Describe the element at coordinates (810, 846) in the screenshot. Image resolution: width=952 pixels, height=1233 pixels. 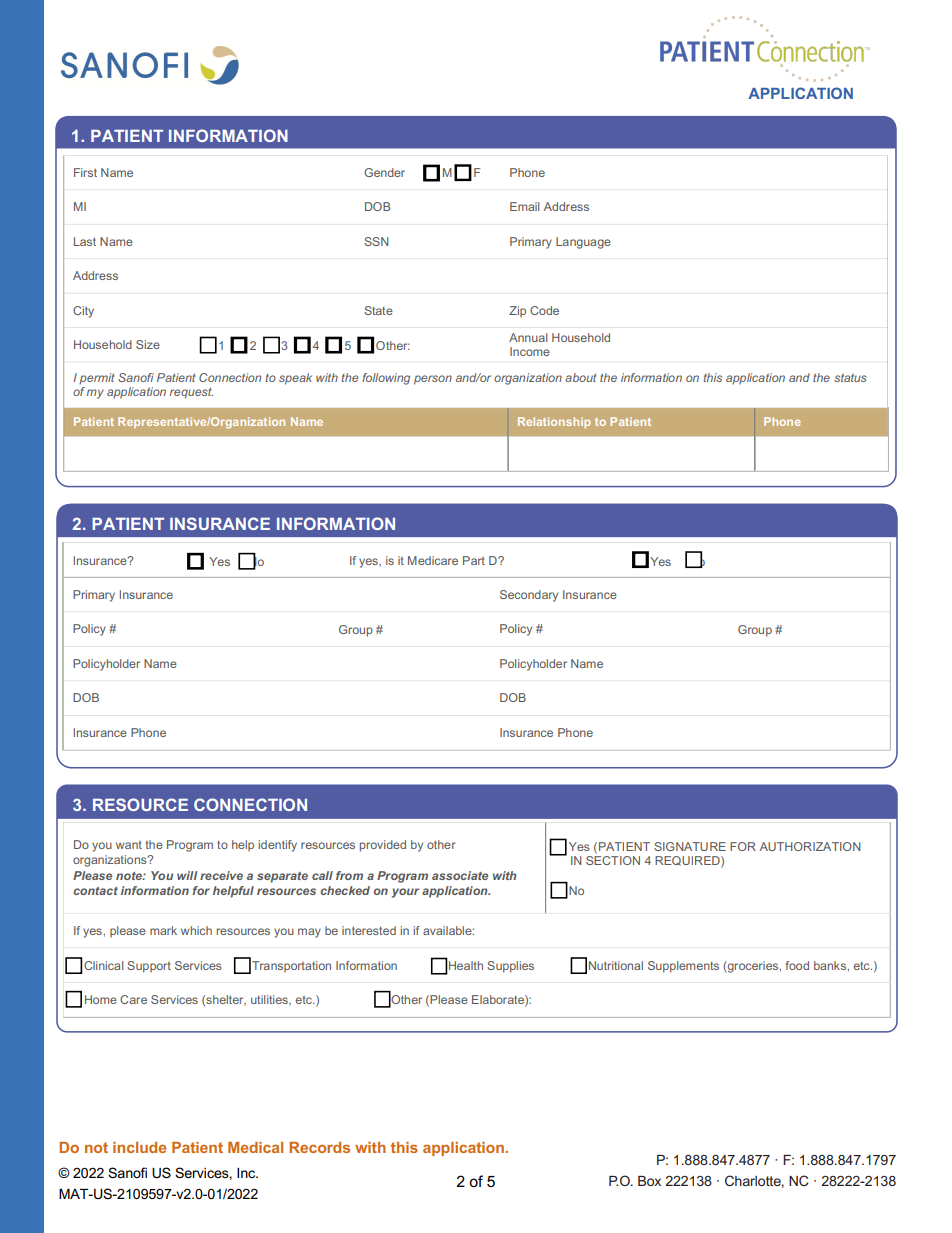
I see `AUTHORIZATION` at that location.
